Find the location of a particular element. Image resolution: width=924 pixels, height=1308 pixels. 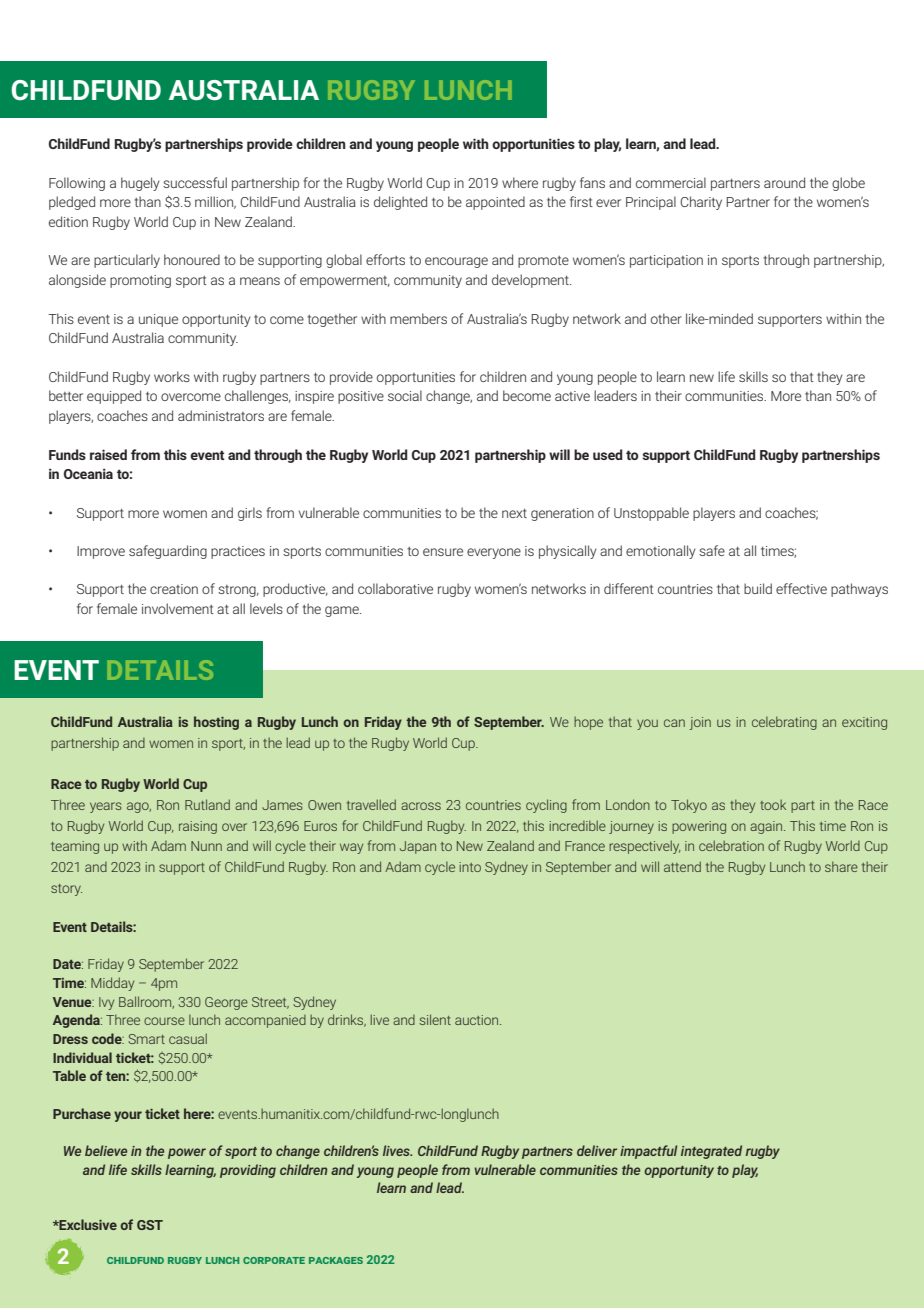

hugely is located at coordinates (140, 184).
